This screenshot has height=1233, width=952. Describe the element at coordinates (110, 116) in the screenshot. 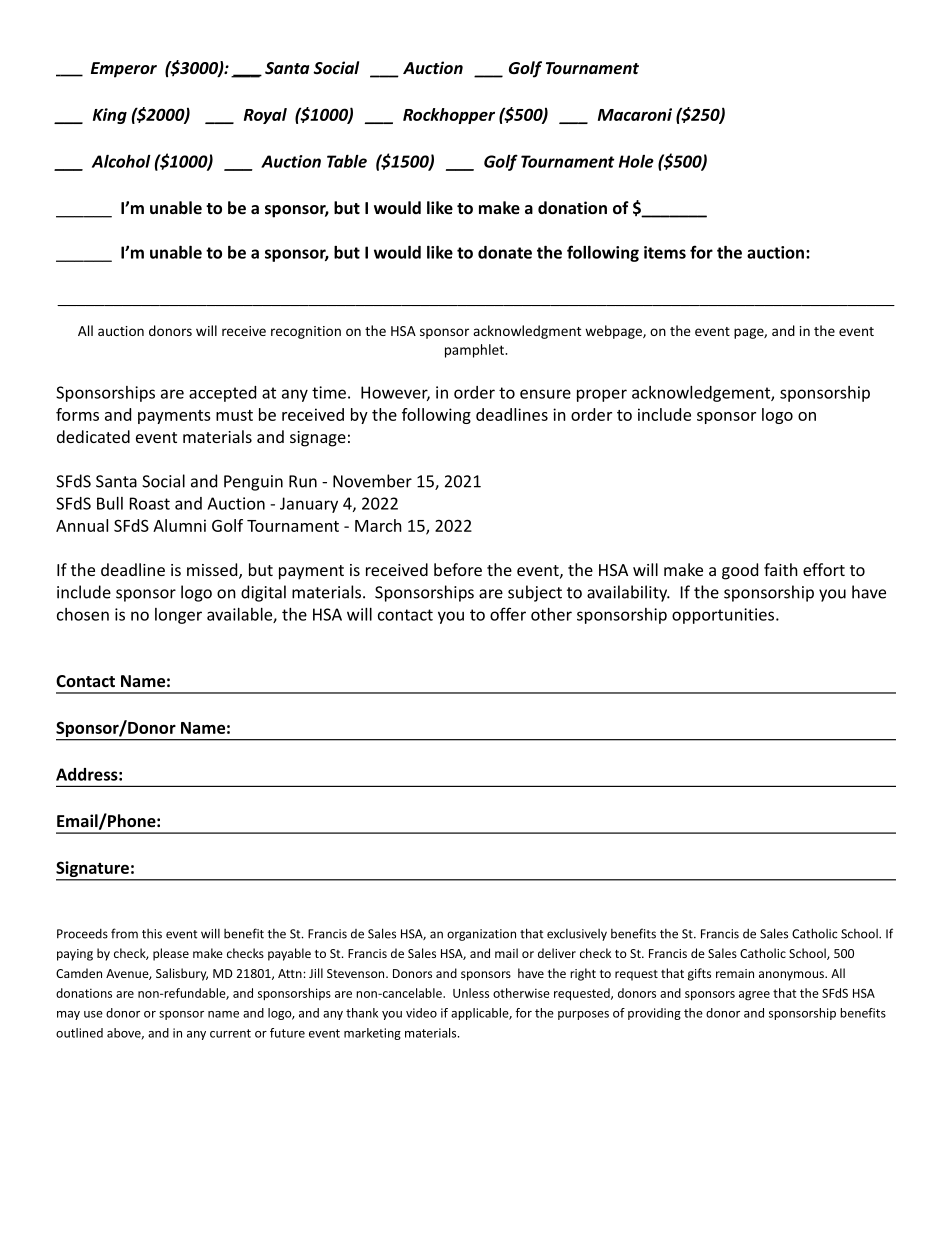

I see `King` at that location.
